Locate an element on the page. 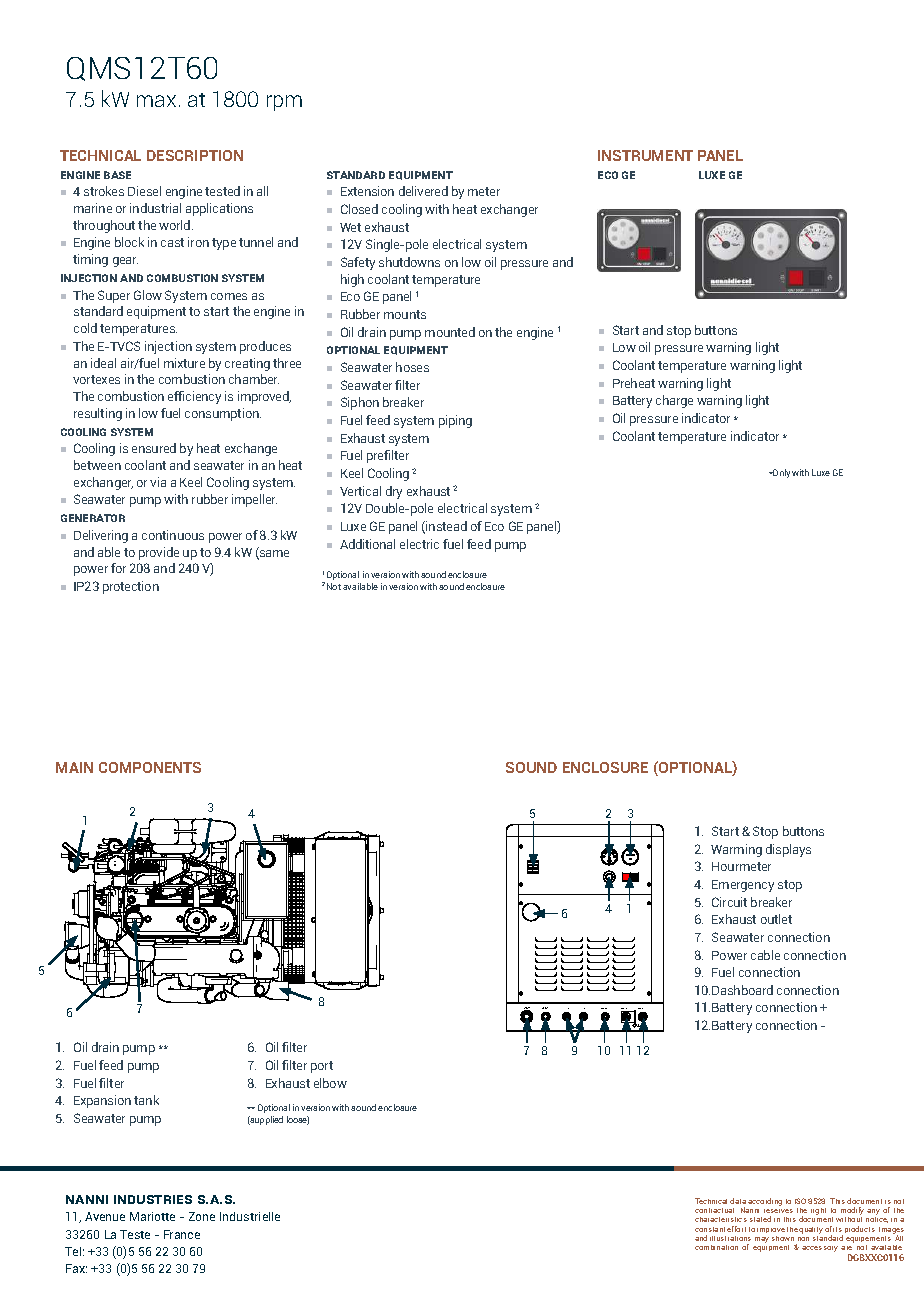 This document has width=924, height=1308. displays is located at coordinates (788, 850).
